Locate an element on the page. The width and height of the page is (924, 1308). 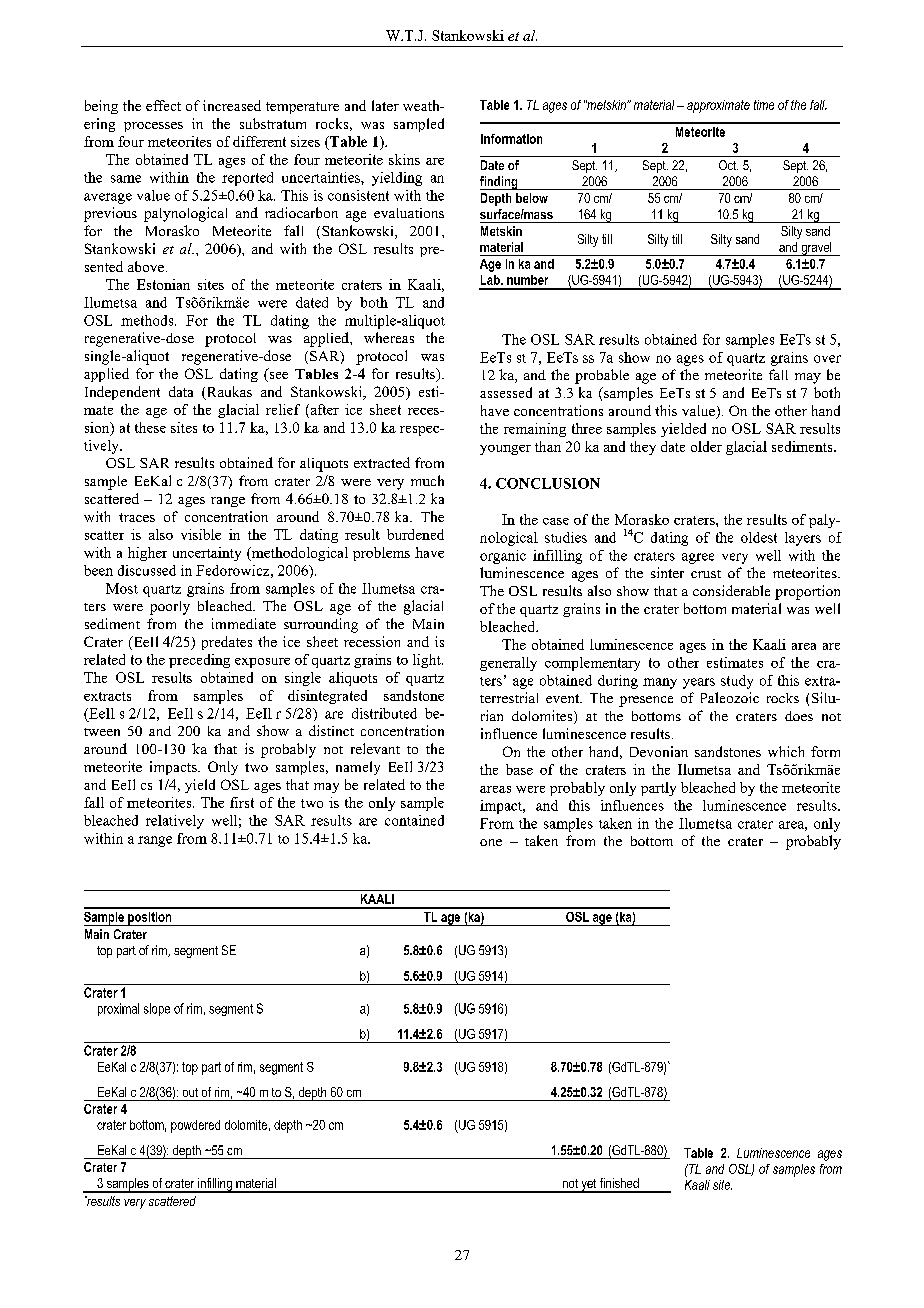
effect is located at coordinates (163, 105).
